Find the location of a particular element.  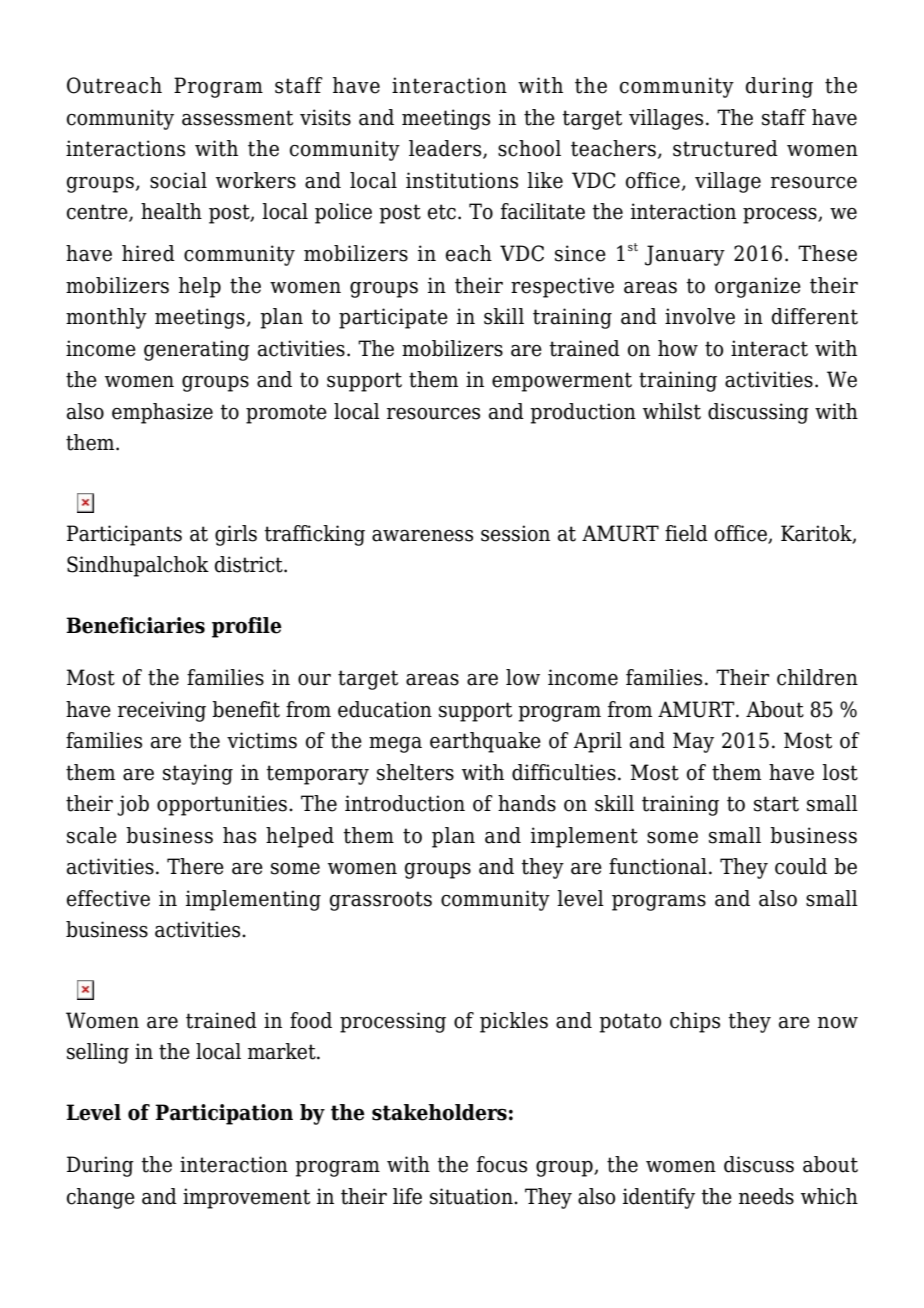

focus is located at coordinates (502, 1164).
